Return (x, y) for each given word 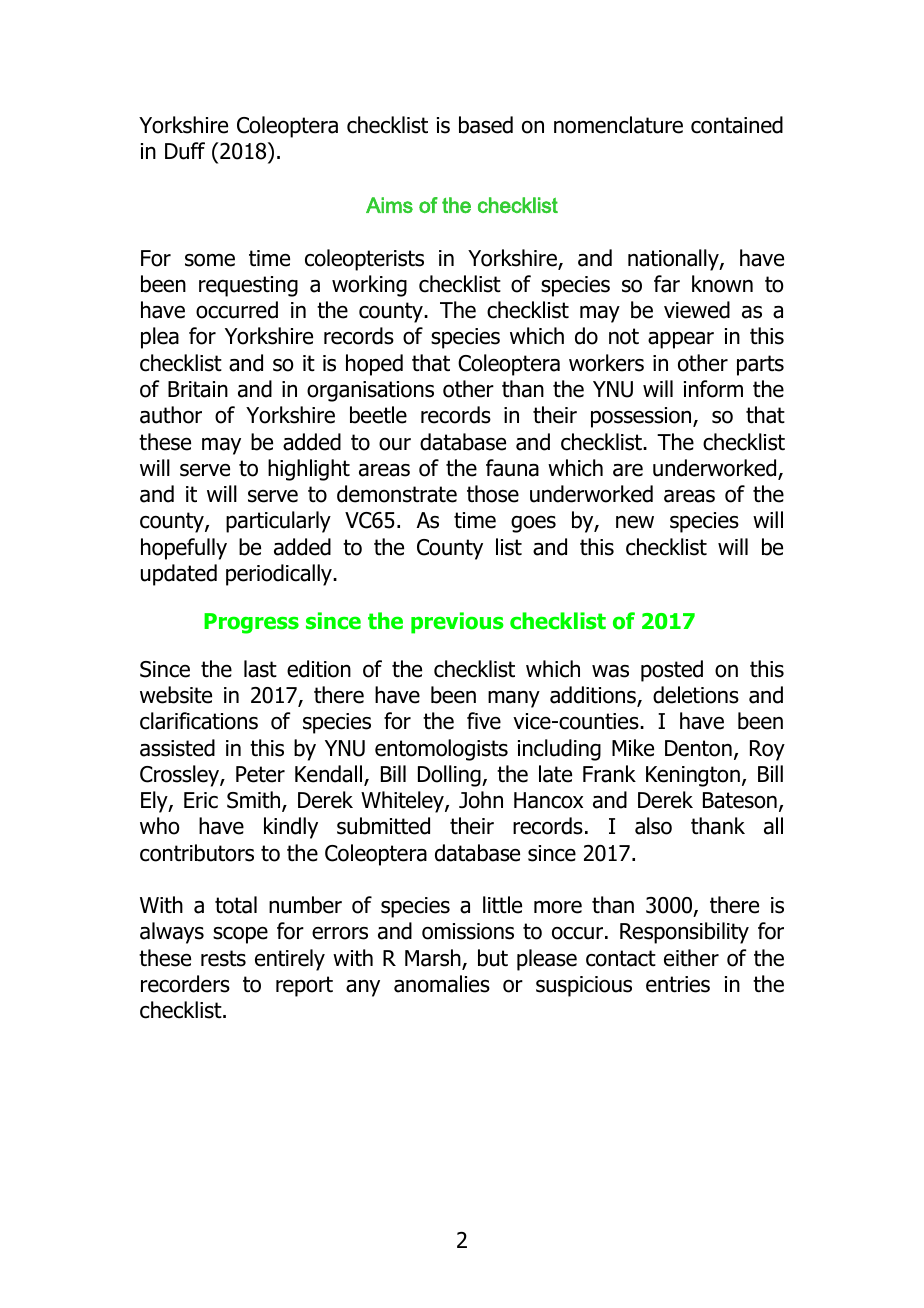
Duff (185, 151)
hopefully (184, 549)
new (635, 522)
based (486, 125)
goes (533, 524)
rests (223, 958)
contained (737, 125)
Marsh (434, 959)
